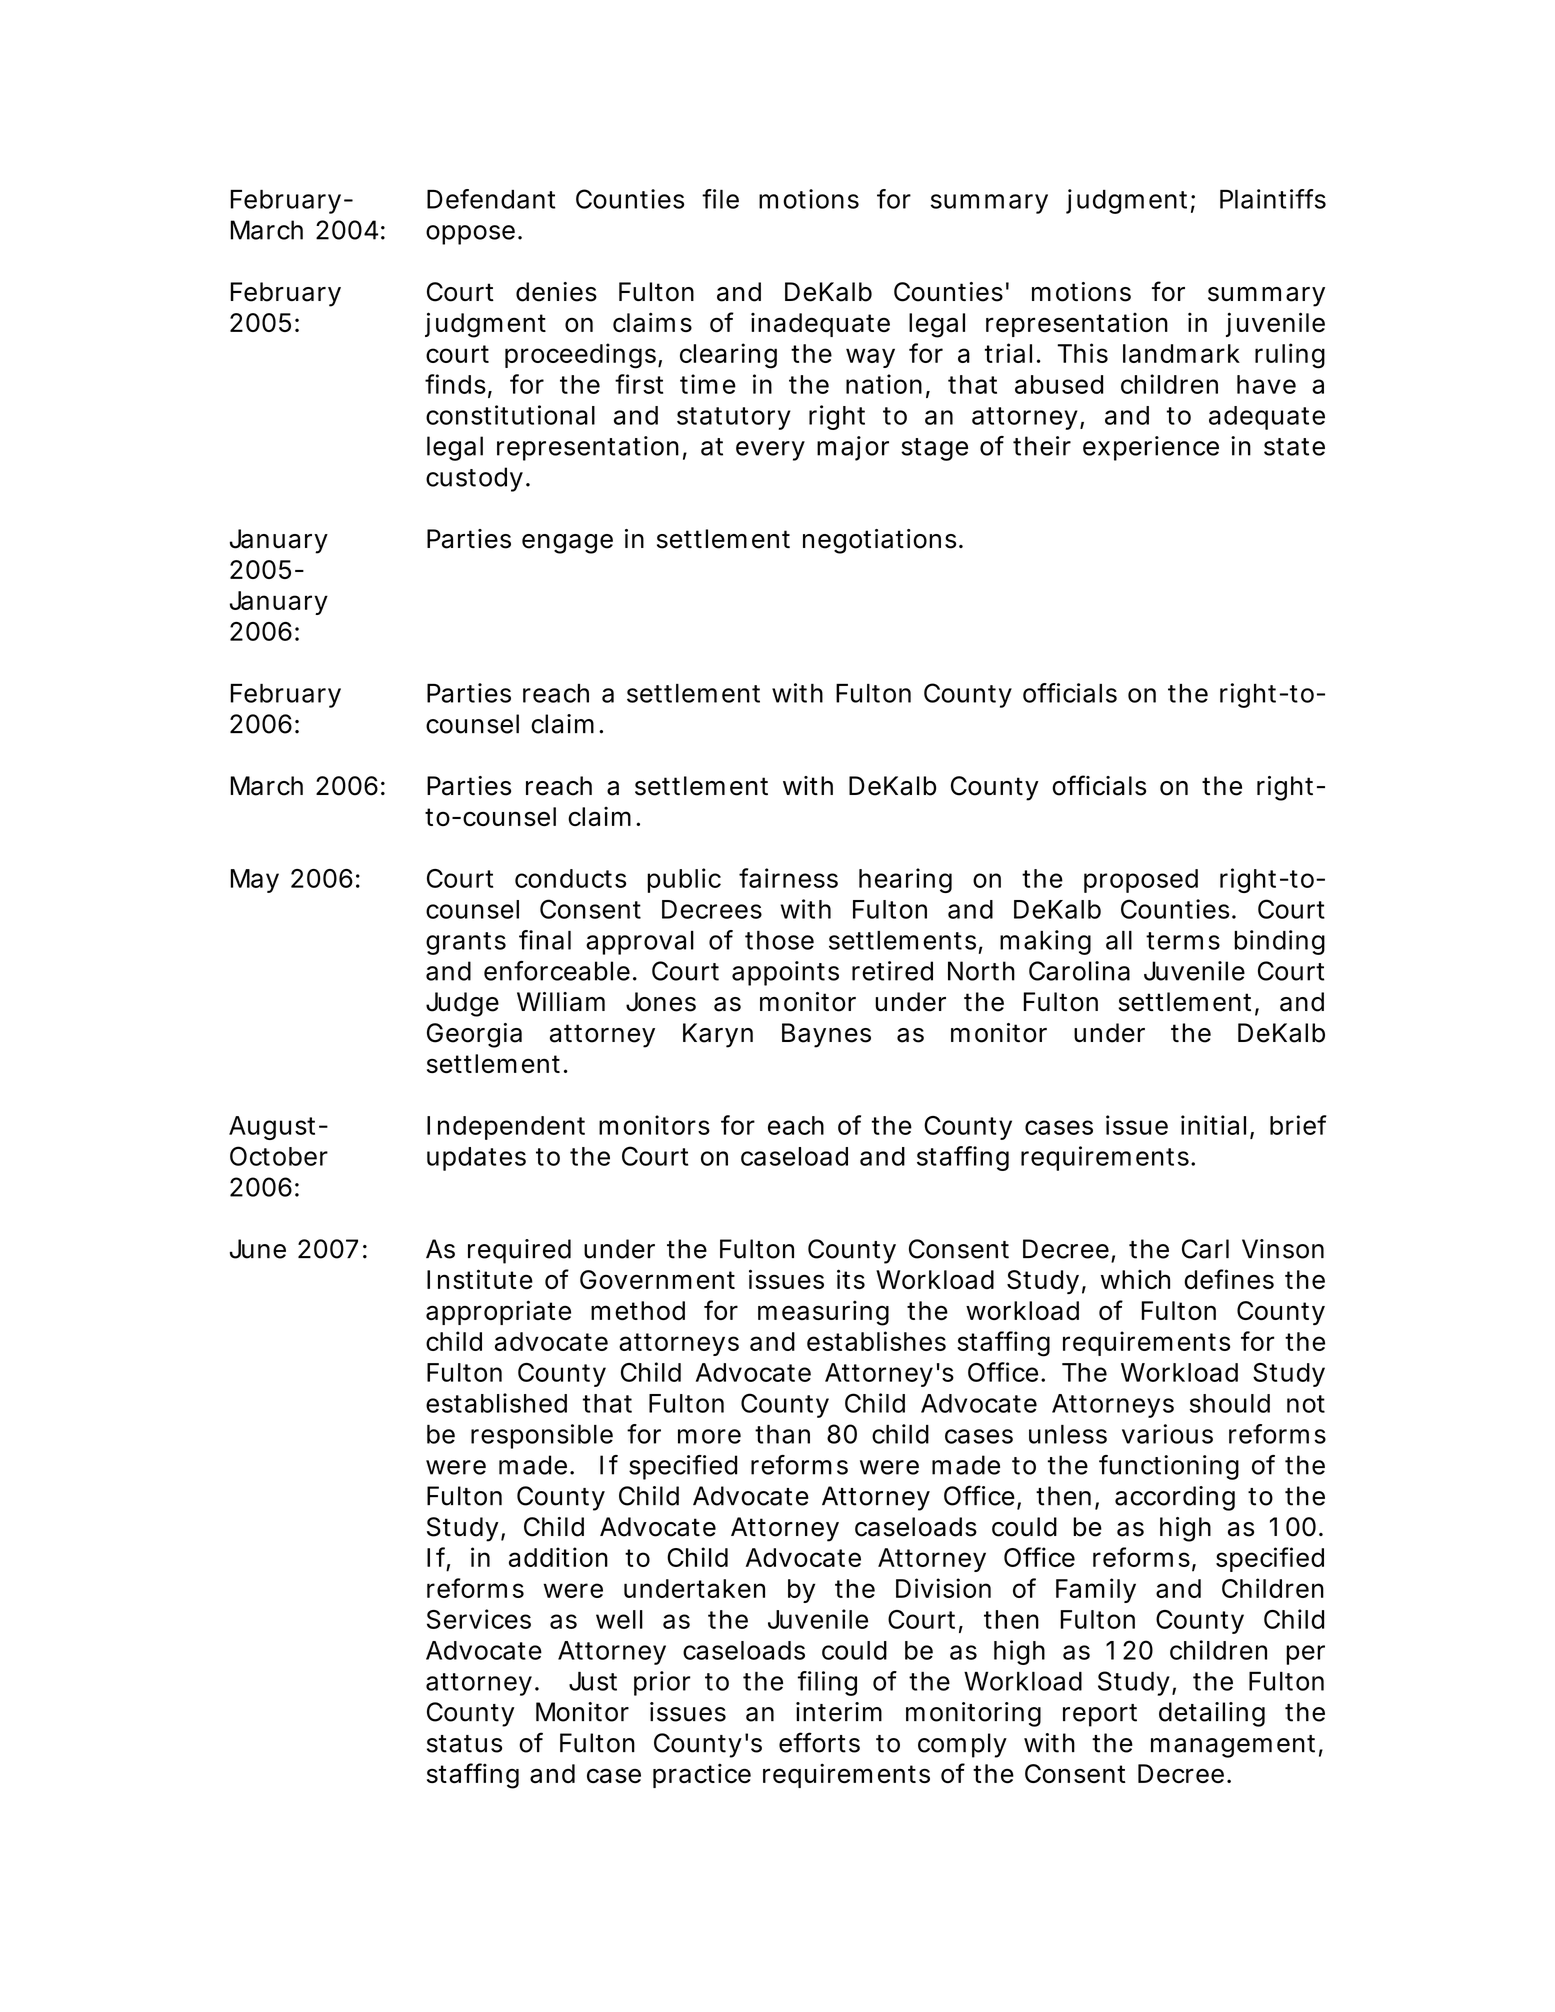 The height and width of the page is (2012, 1555). Describe the element at coordinates (1273, 199) in the page. I see `Plaintiffs` at that location.
